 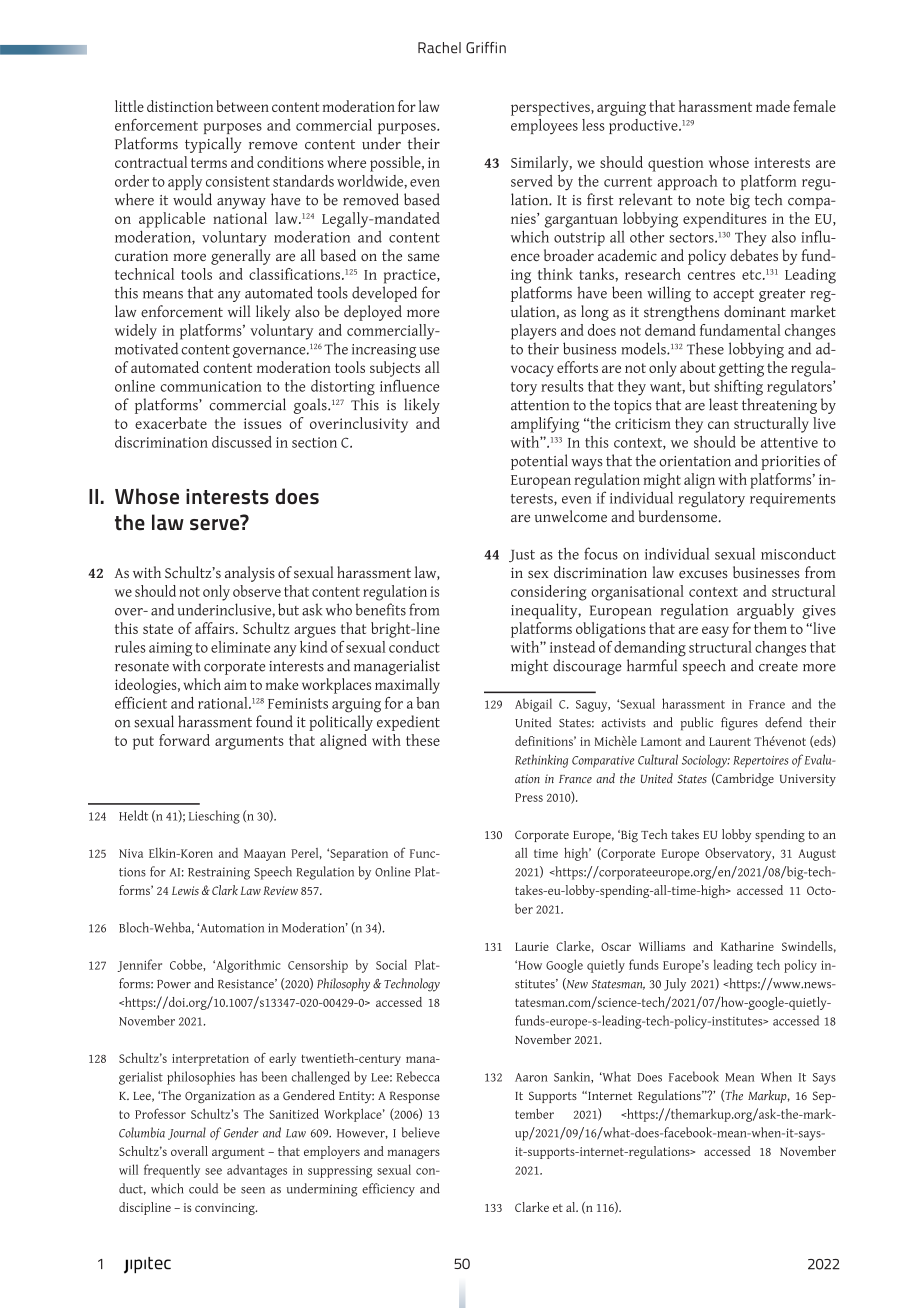 I want to click on made, so click(x=773, y=106).
